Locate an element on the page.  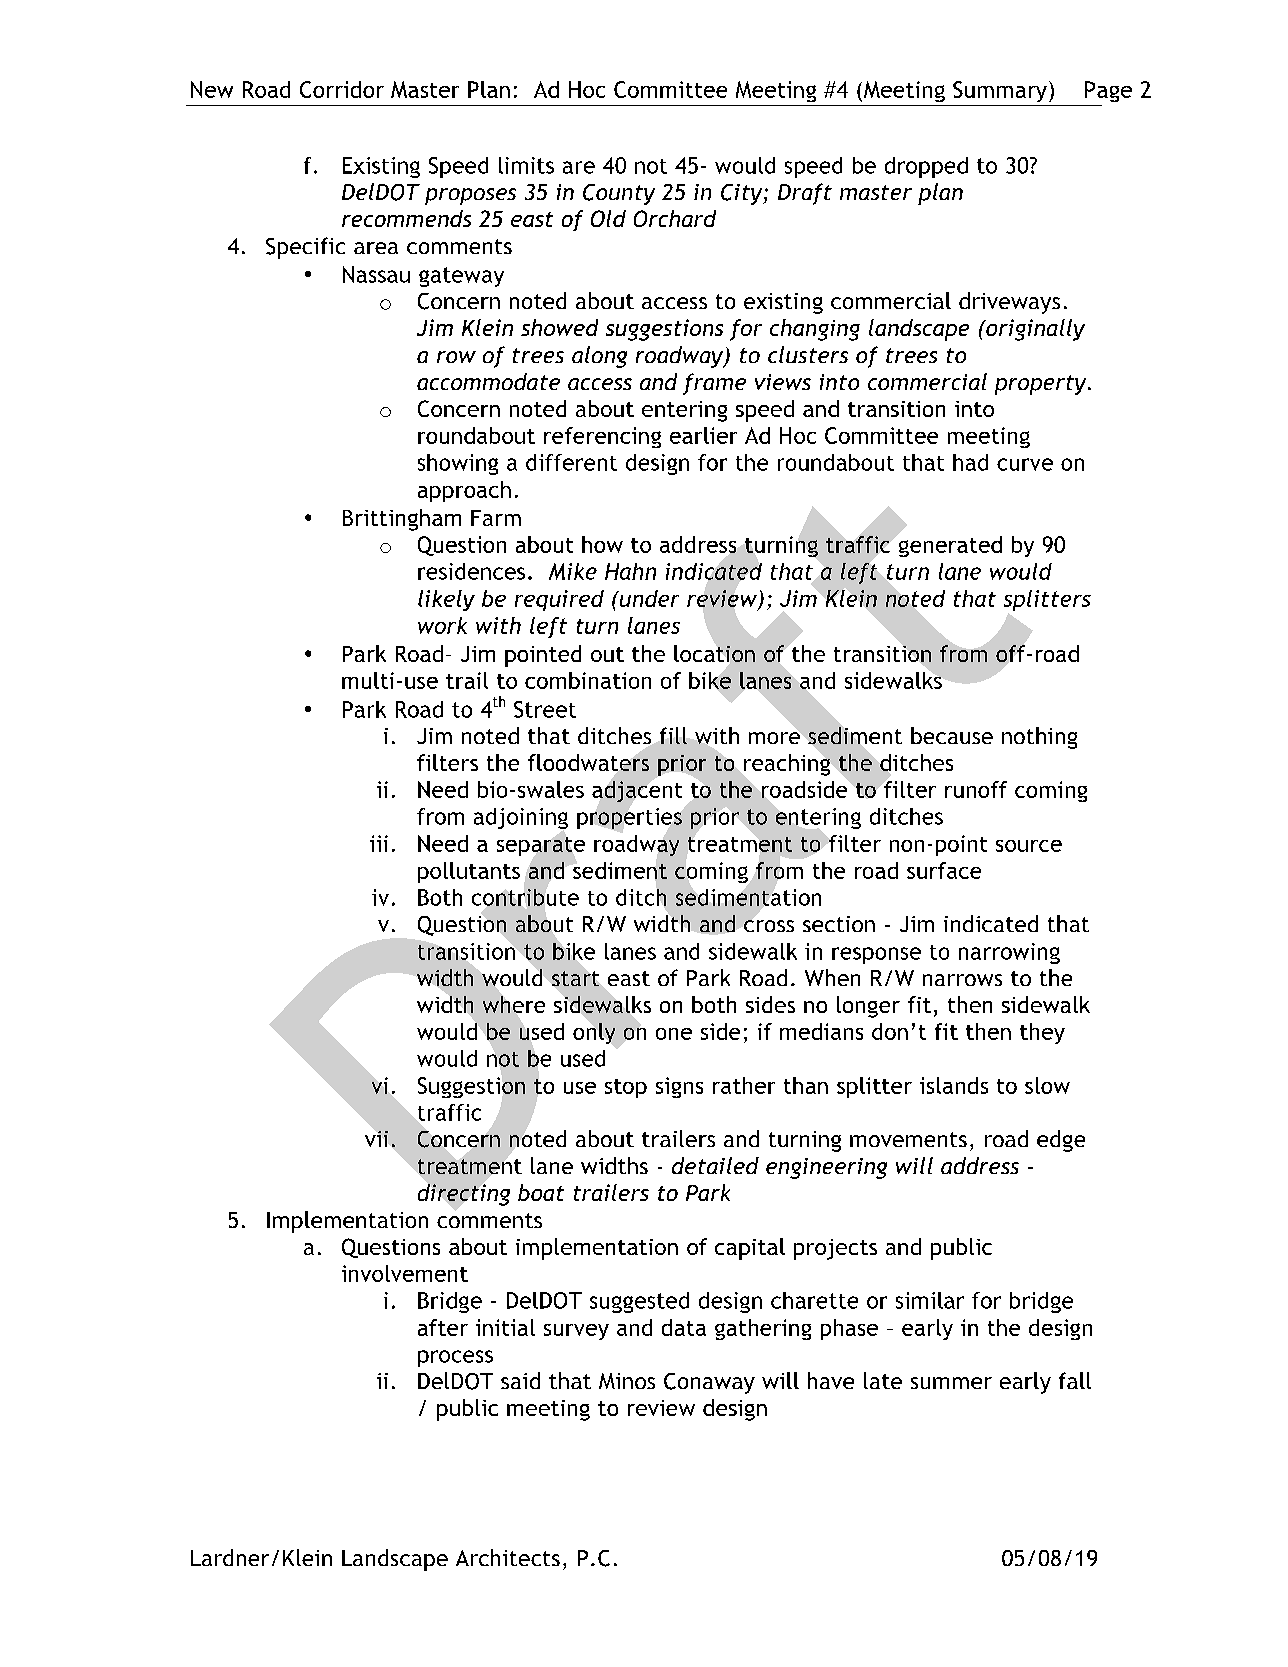
properties is located at coordinates (629, 818).
